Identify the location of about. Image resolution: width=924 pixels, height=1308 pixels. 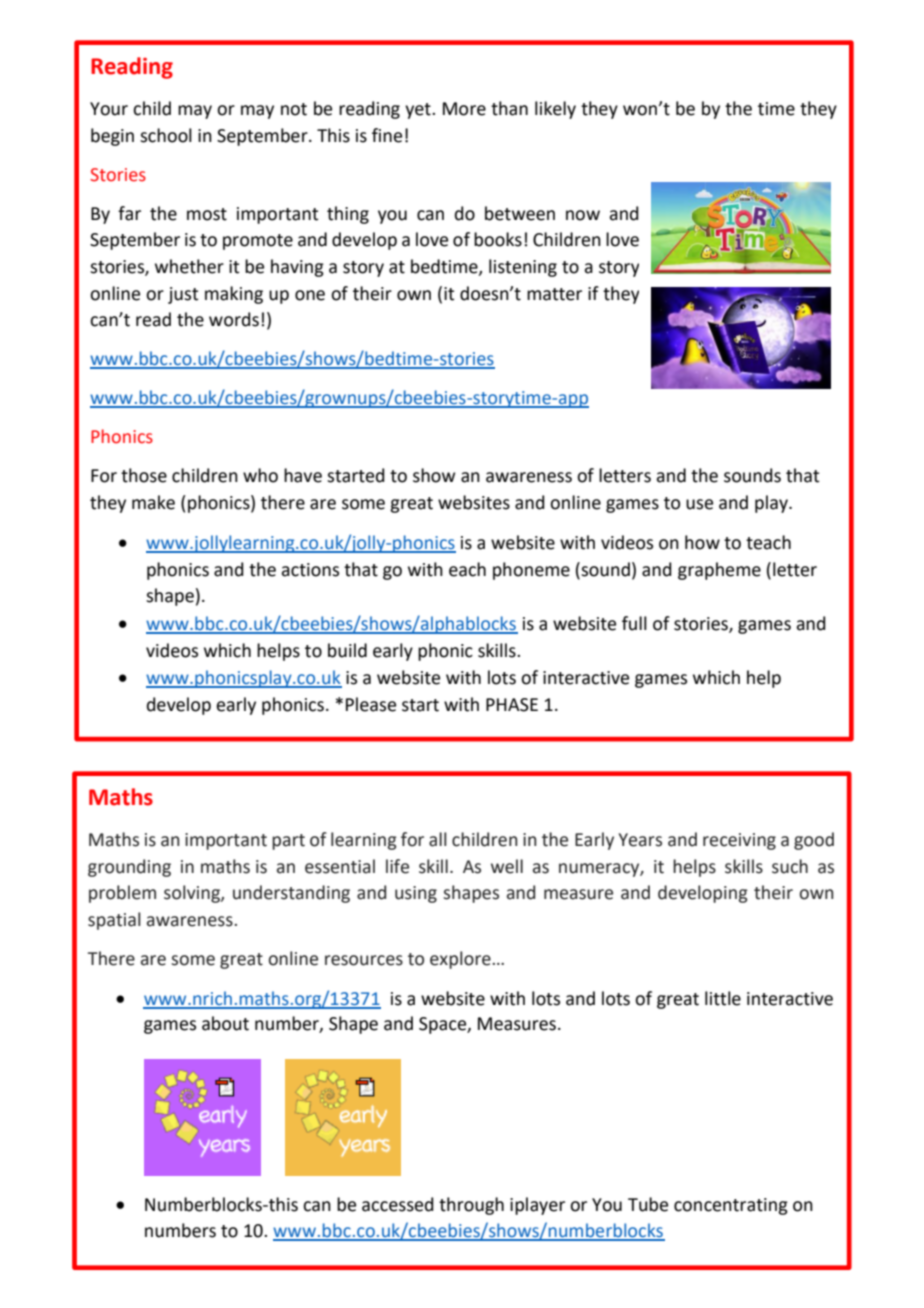
(225, 1023).
